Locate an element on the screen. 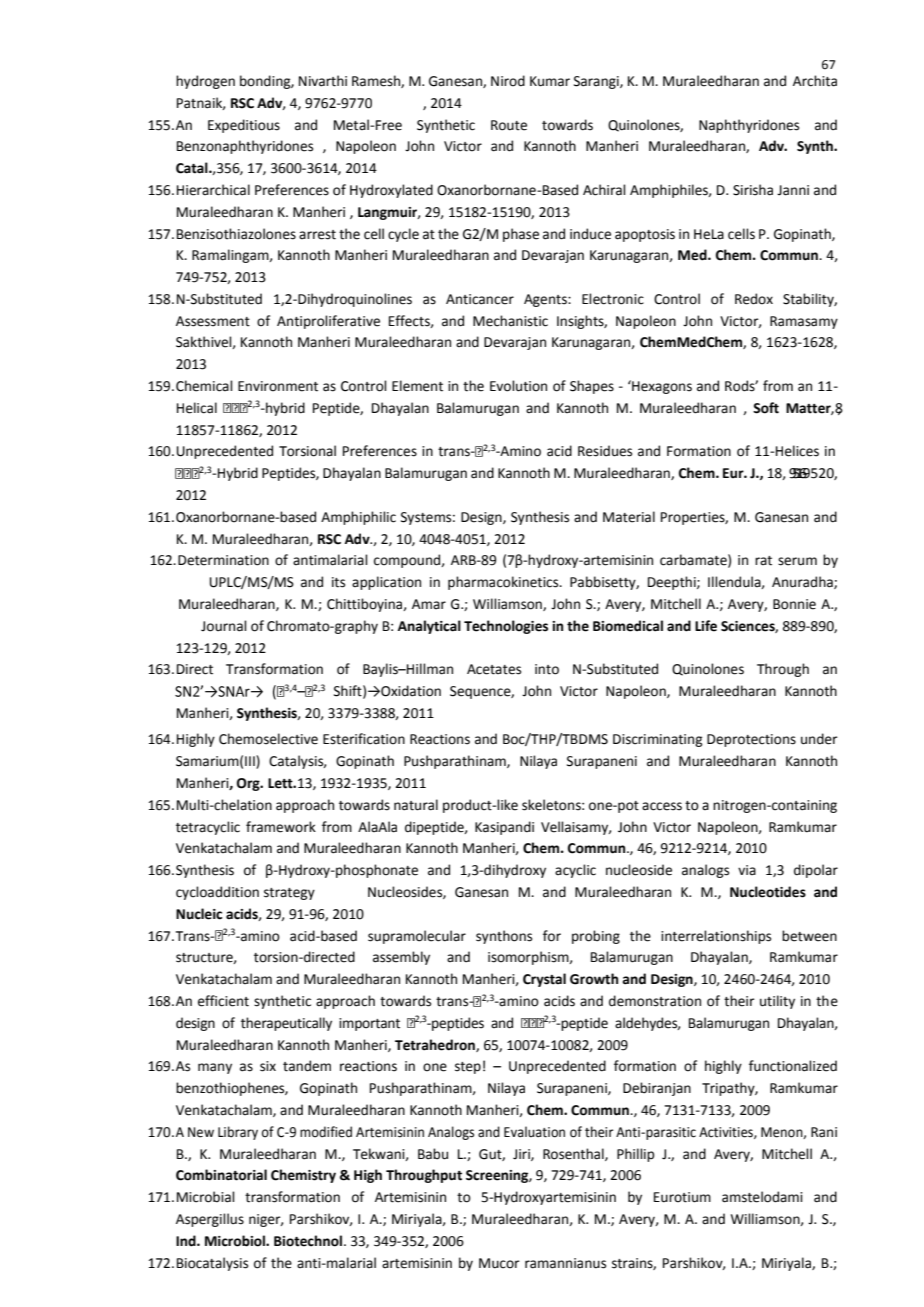 The width and height of the screenshot is (924, 1307). Achiral is located at coordinates (604, 190).
